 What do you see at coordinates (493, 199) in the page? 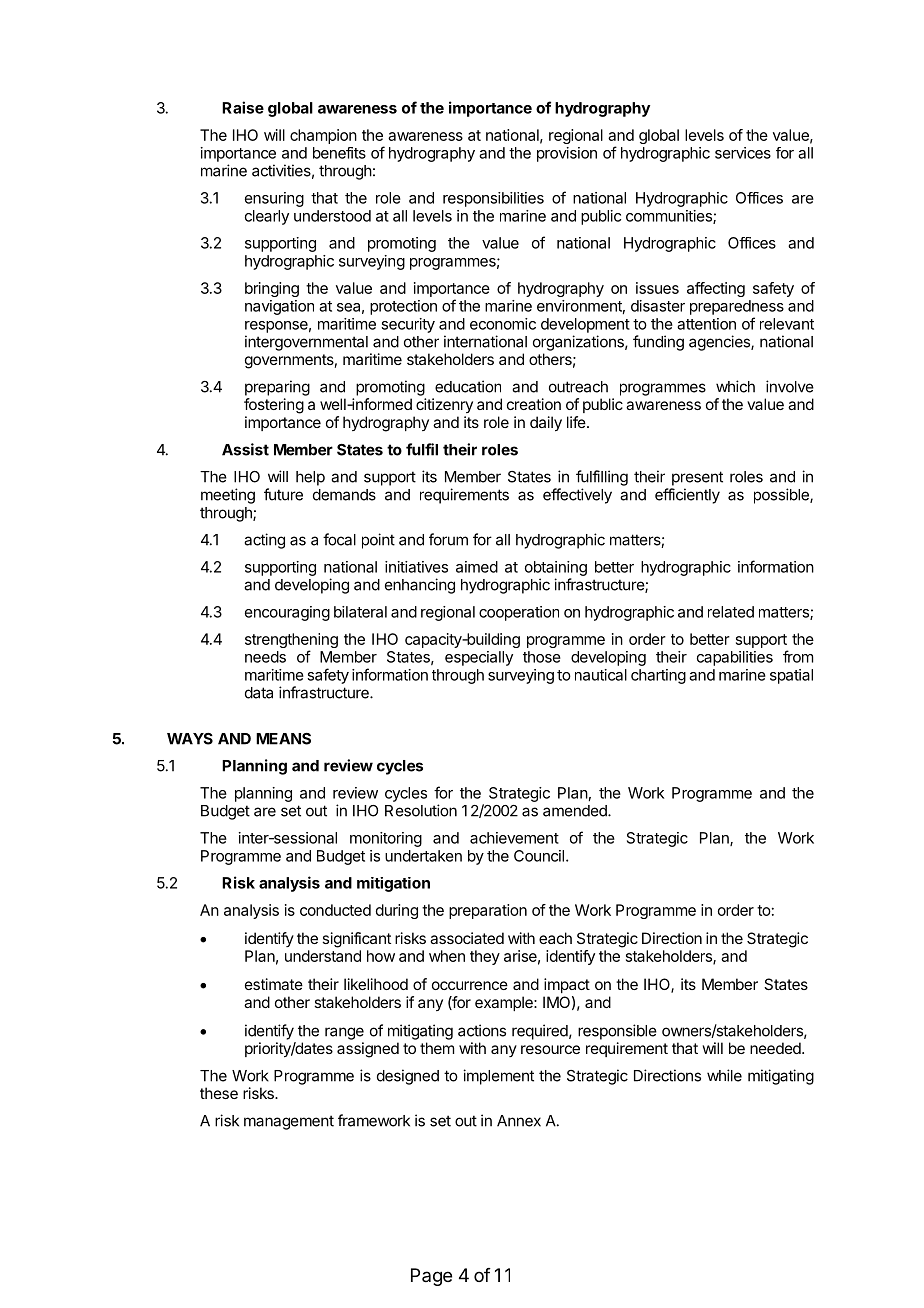
I see `responsibilities` at bounding box center [493, 199].
